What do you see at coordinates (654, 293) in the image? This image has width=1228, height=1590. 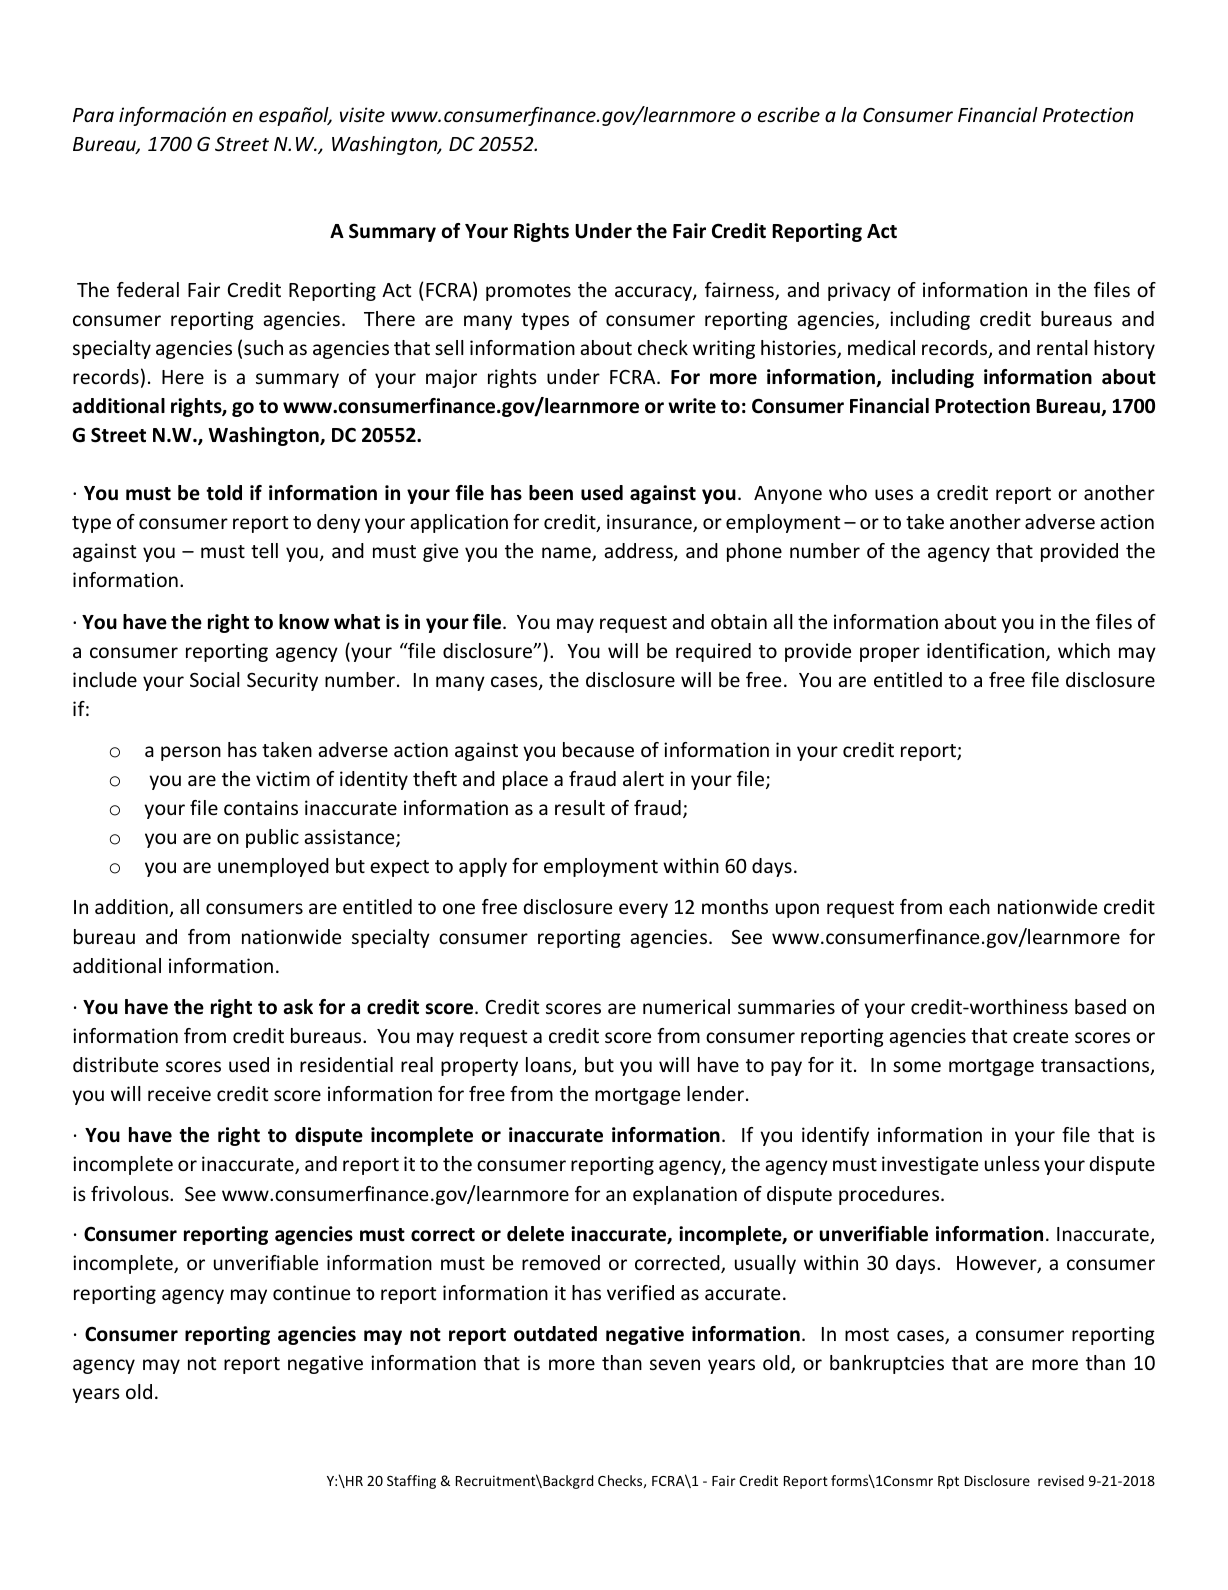 I see `accuracy` at bounding box center [654, 293].
